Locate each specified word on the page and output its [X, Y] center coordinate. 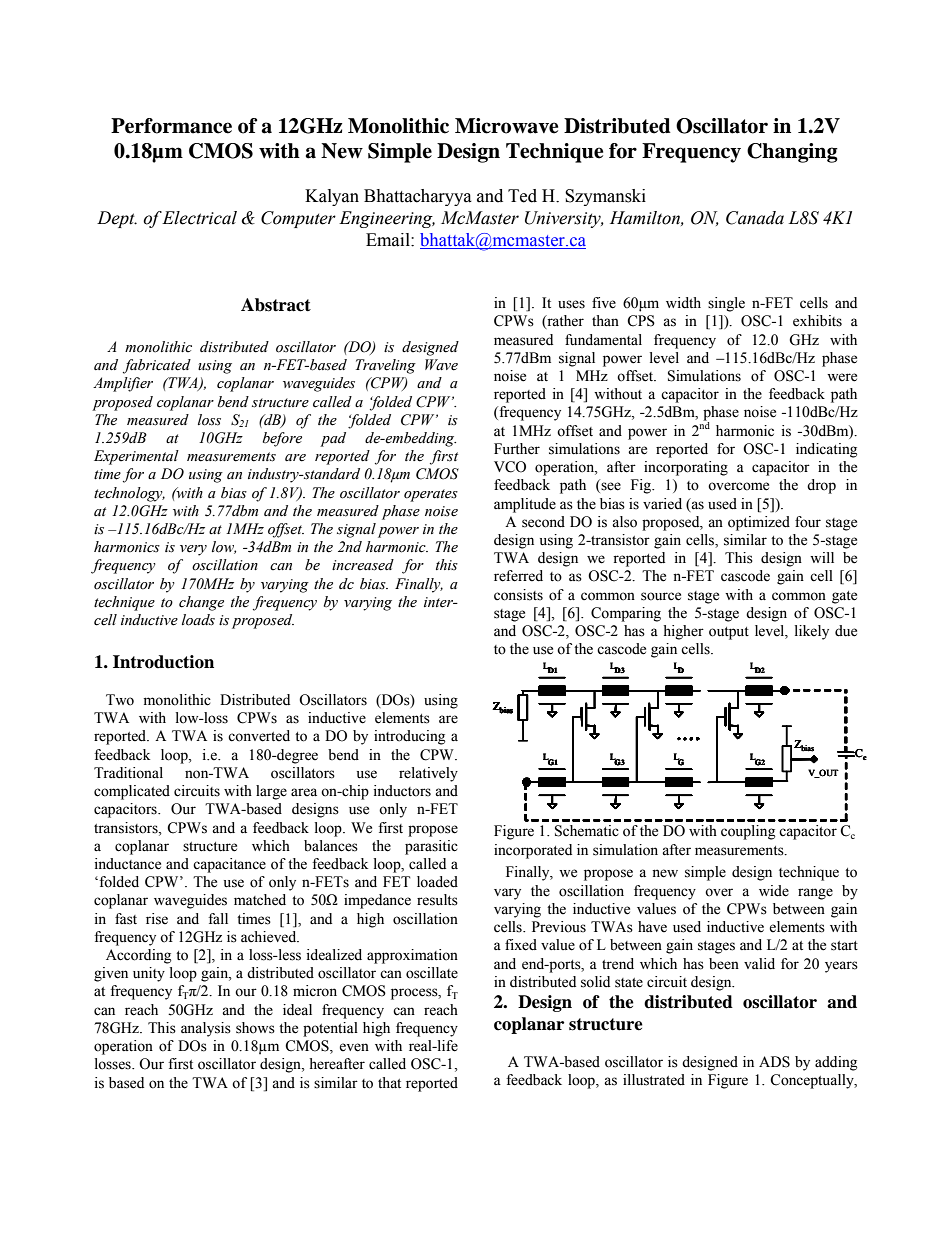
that [389, 1083]
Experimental [136, 457]
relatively [428, 774]
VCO [510, 467]
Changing [792, 153]
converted [259, 736]
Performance [171, 126]
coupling [748, 832]
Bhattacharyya [418, 197]
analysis [206, 1029]
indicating [826, 450]
